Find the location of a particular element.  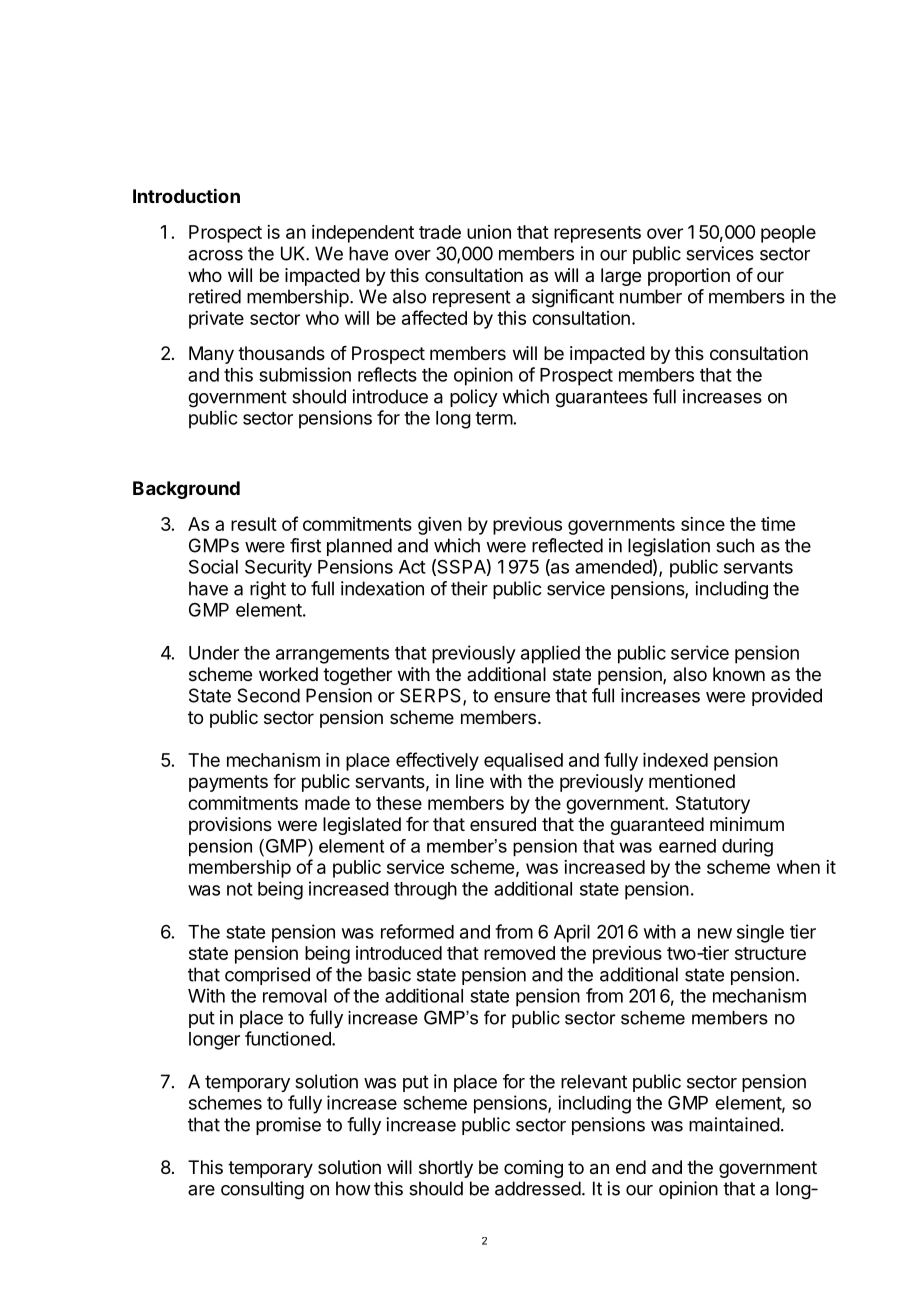

provisions is located at coordinates (230, 826).
